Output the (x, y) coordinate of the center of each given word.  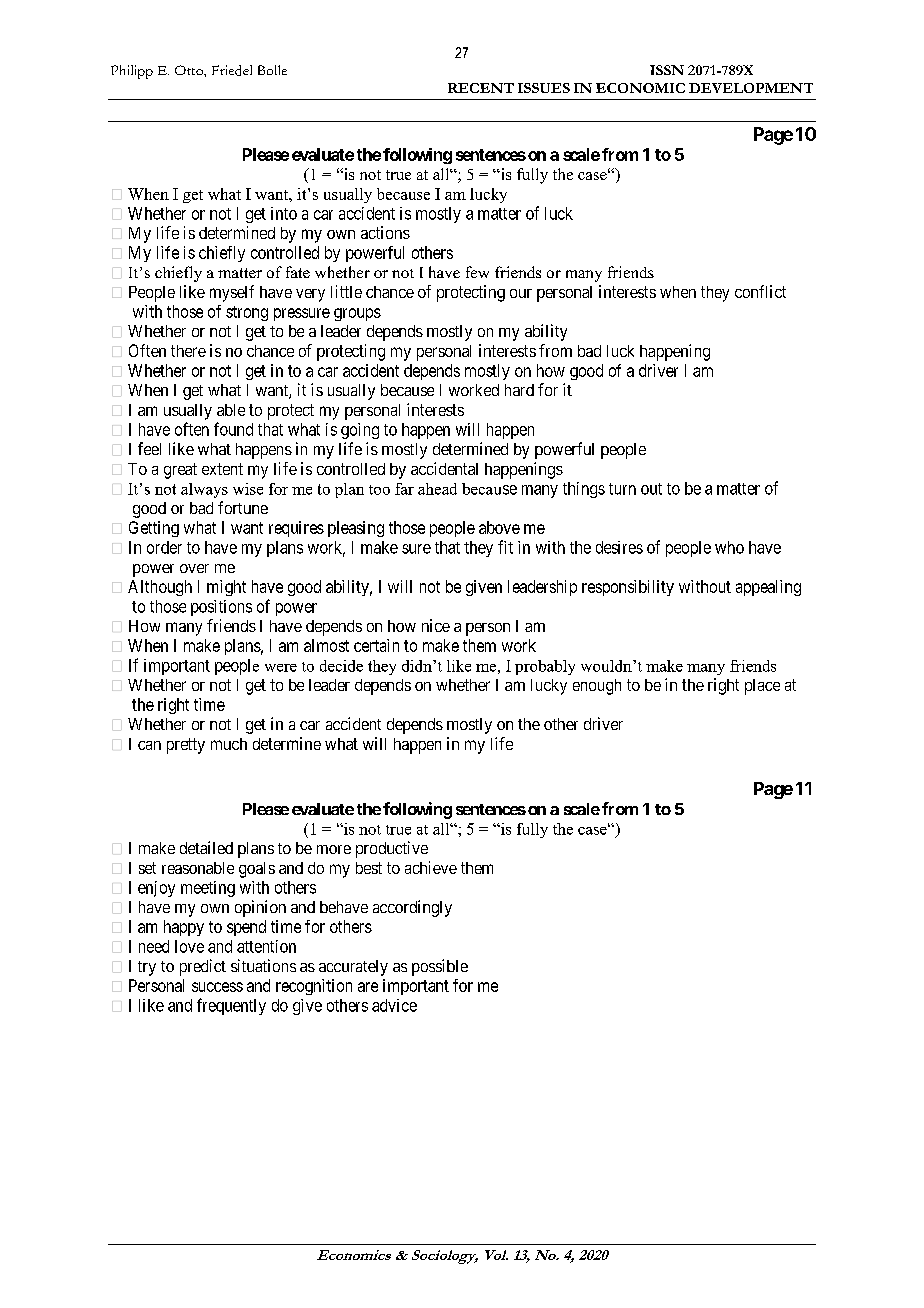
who (729, 547)
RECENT (481, 88)
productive (392, 849)
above (499, 527)
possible (440, 967)
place (762, 687)
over (194, 568)
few (477, 272)
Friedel (232, 70)
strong (247, 313)
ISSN (667, 70)
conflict (760, 291)
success (217, 987)
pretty (186, 746)
